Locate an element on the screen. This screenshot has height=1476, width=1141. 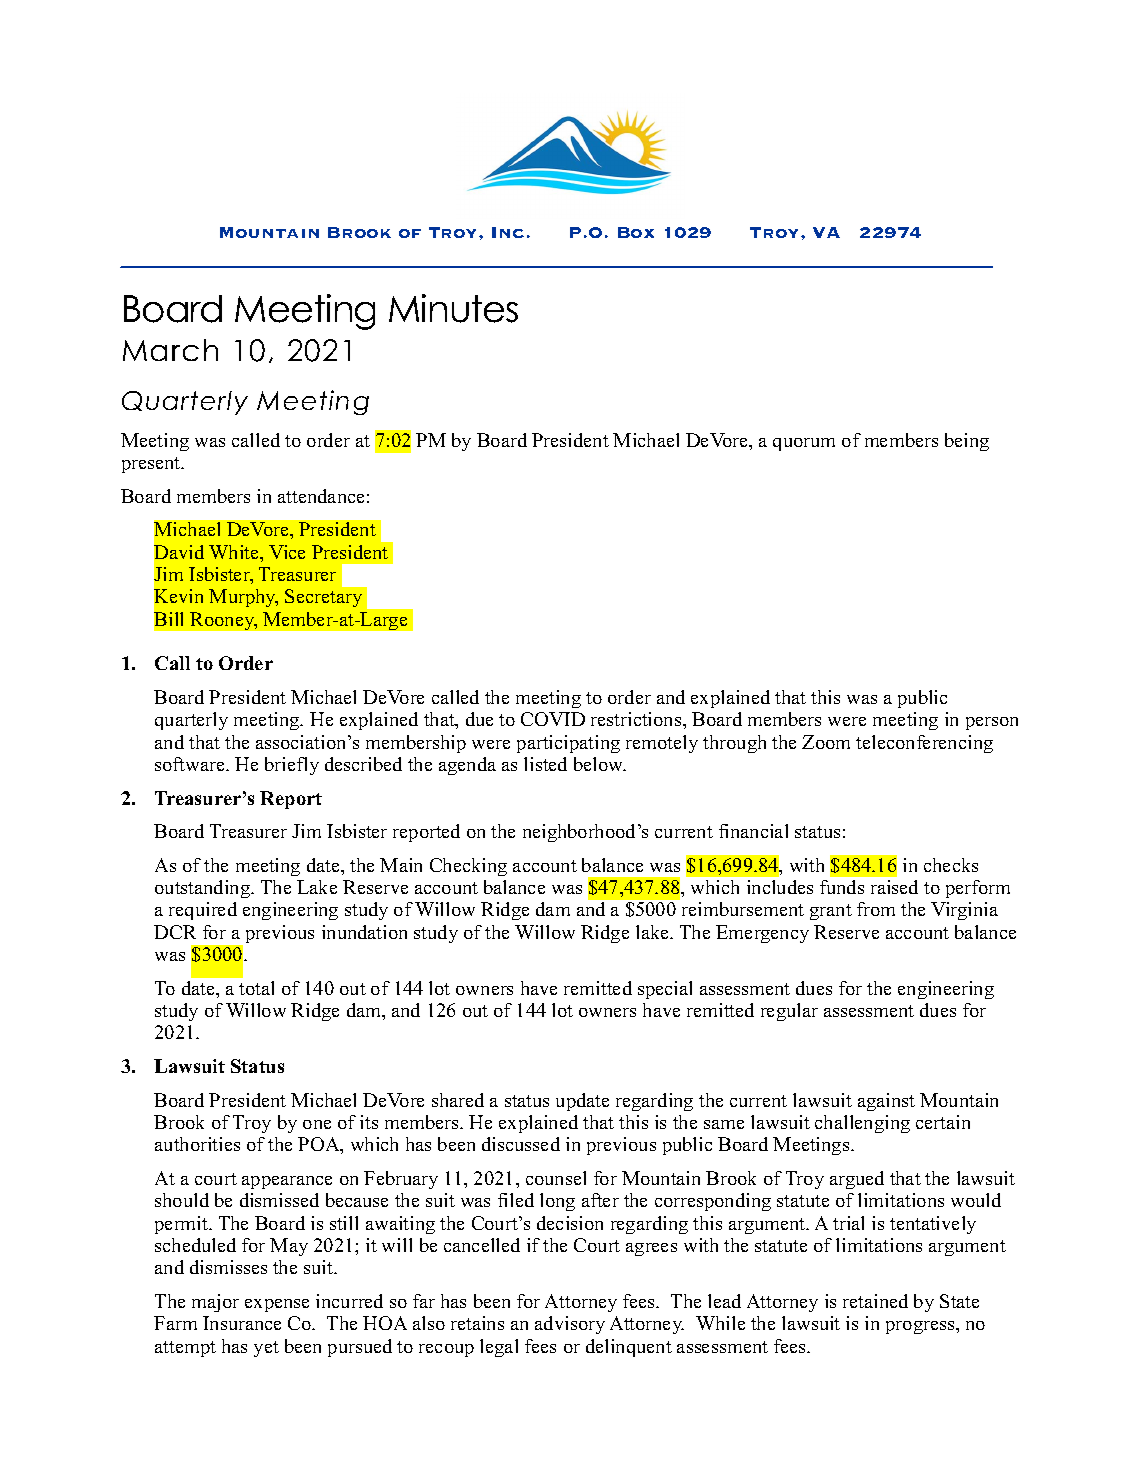
teleconferencing is located at coordinates (924, 744).
